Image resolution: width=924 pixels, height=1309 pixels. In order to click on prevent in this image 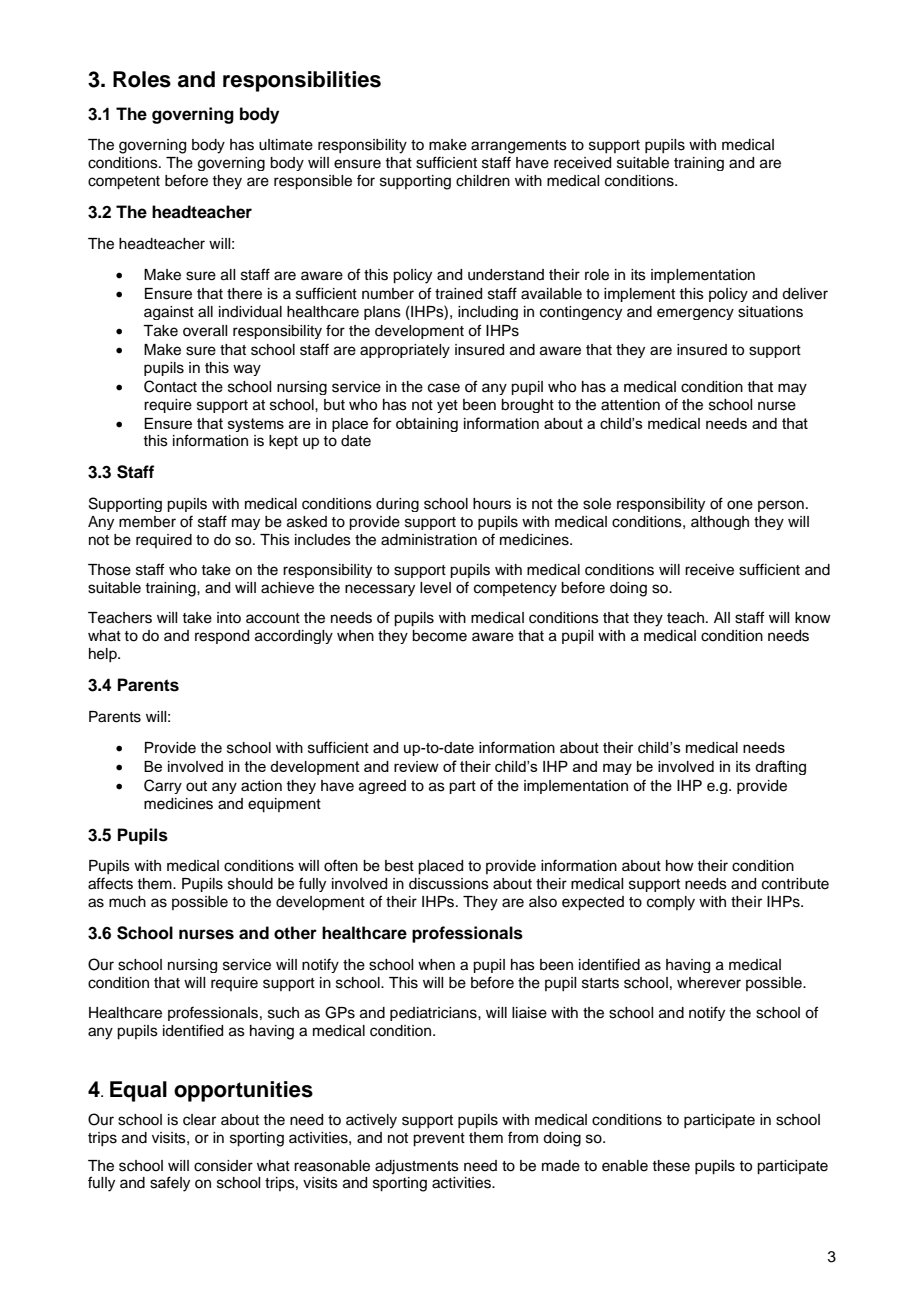, I will do `click(439, 1140)`.
